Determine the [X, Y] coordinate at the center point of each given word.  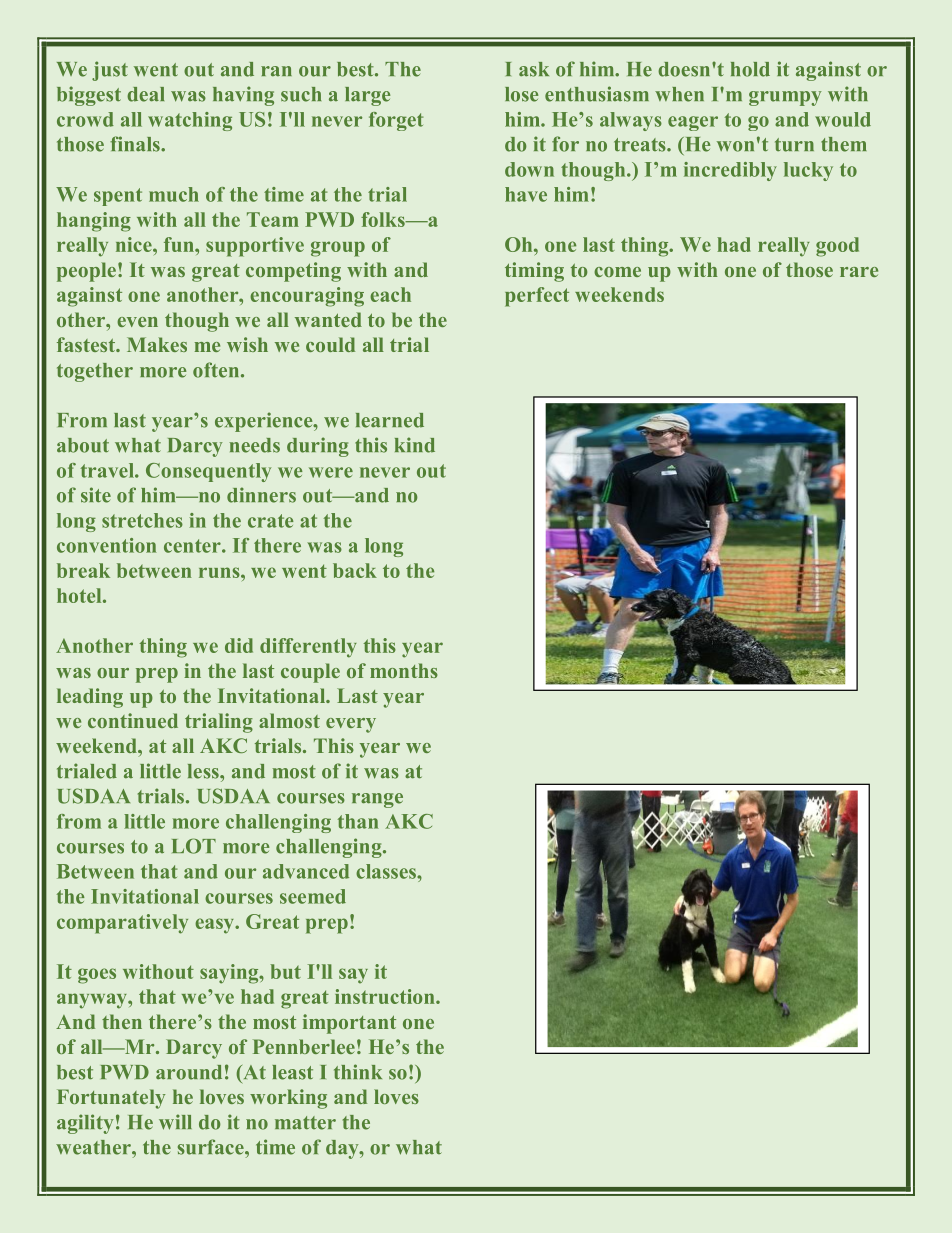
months [404, 670]
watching [190, 121]
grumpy [785, 98]
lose [521, 94]
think [358, 1072]
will [175, 1122]
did [239, 645]
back [355, 570]
